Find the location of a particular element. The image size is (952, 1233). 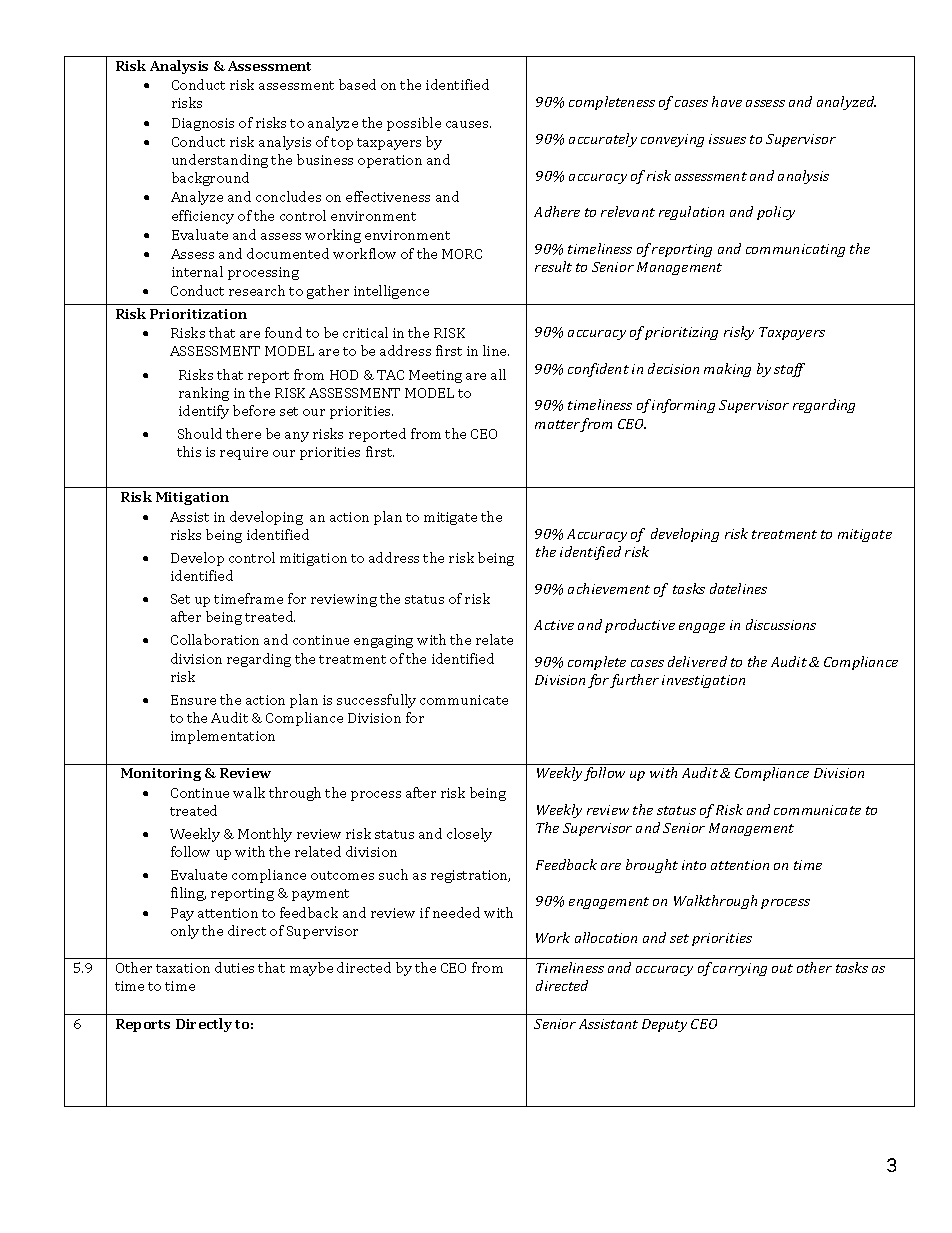

investigation is located at coordinates (703, 681).
